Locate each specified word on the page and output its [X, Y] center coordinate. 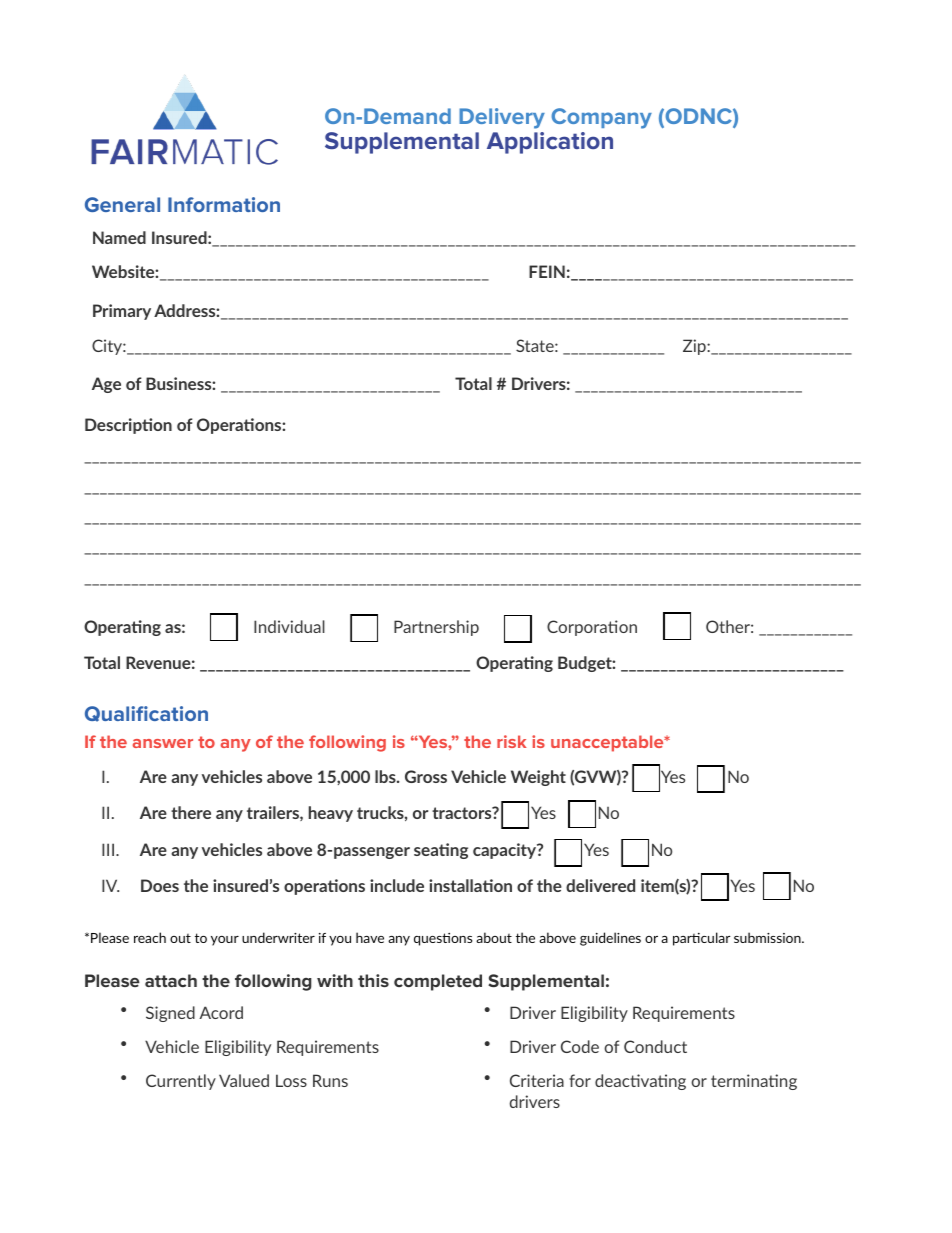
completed [438, 982]
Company [601, 118]
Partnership [436, 628]
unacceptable [608, 743]
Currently [181, 1082]
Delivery [502, 118]
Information [224, 204]
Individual [289, 626]
